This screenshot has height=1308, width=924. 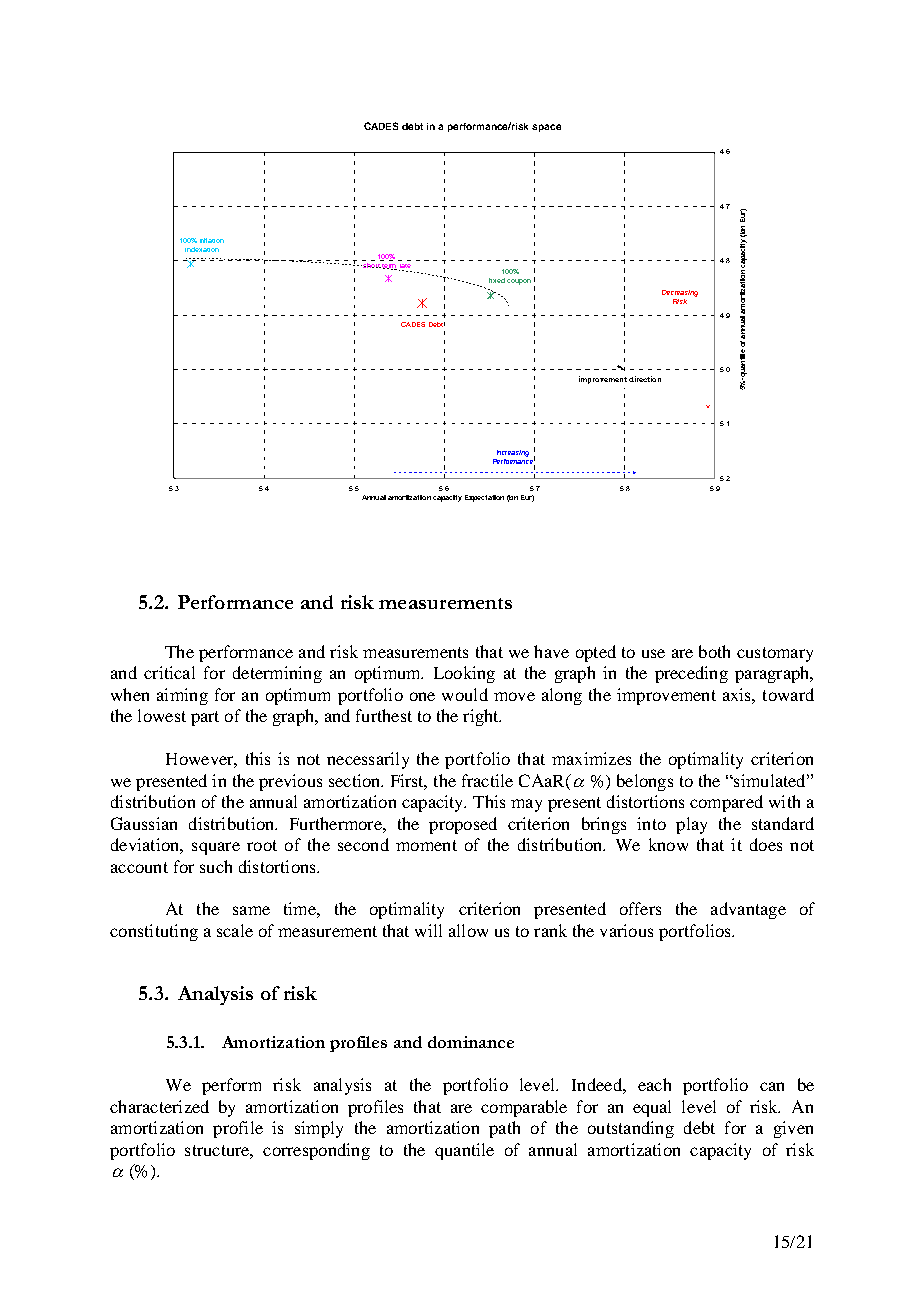 I want to click on characterized, so click(x=159, y=1106).
